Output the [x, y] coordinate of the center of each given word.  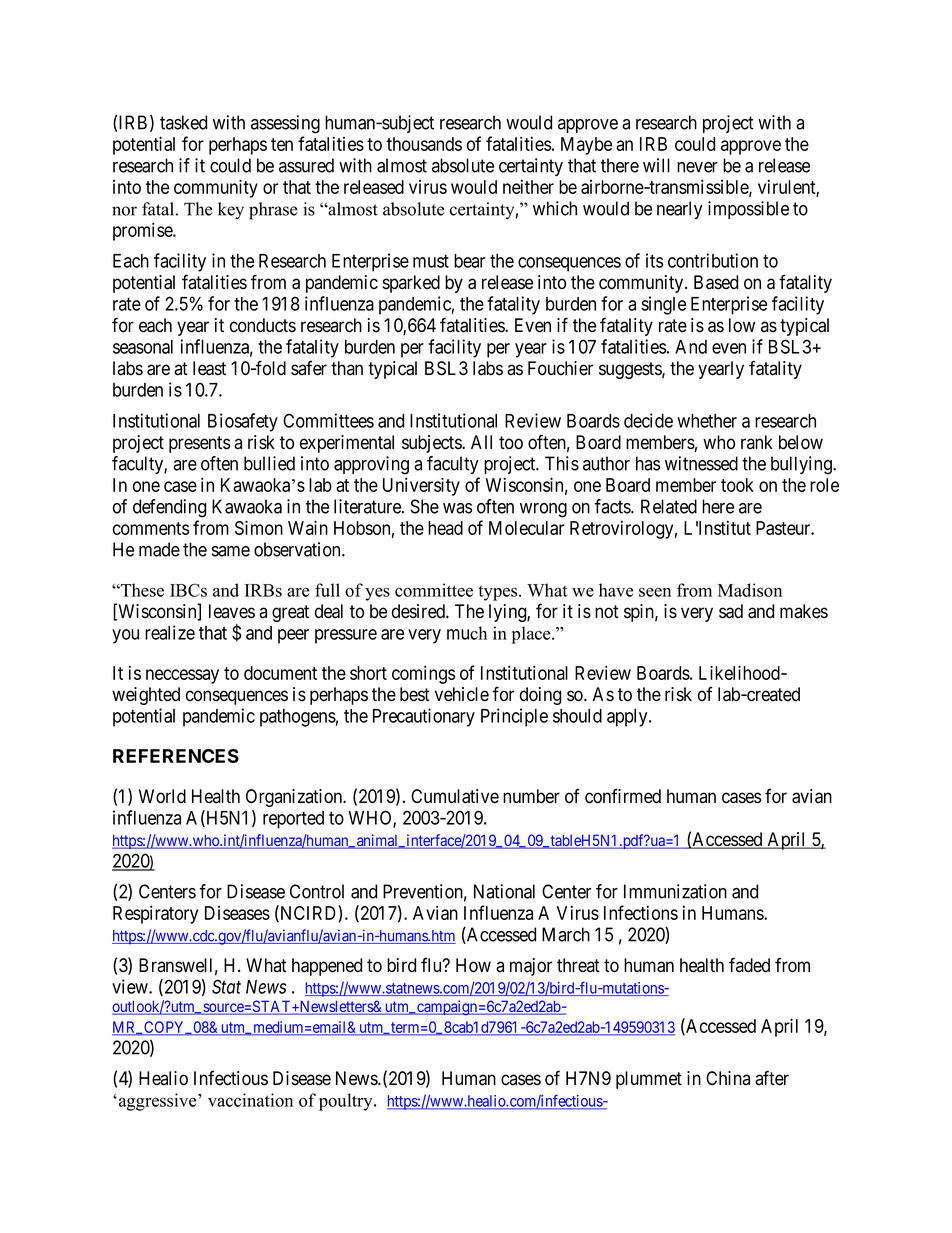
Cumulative [455, 796]
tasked [183, 122]
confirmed [623, 796]
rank [757, 442]
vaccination [250, 1100]
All [481, 442]
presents [199, 444]
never [697, 167]
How [473, 965]
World [162, 796]
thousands [424, 144]
